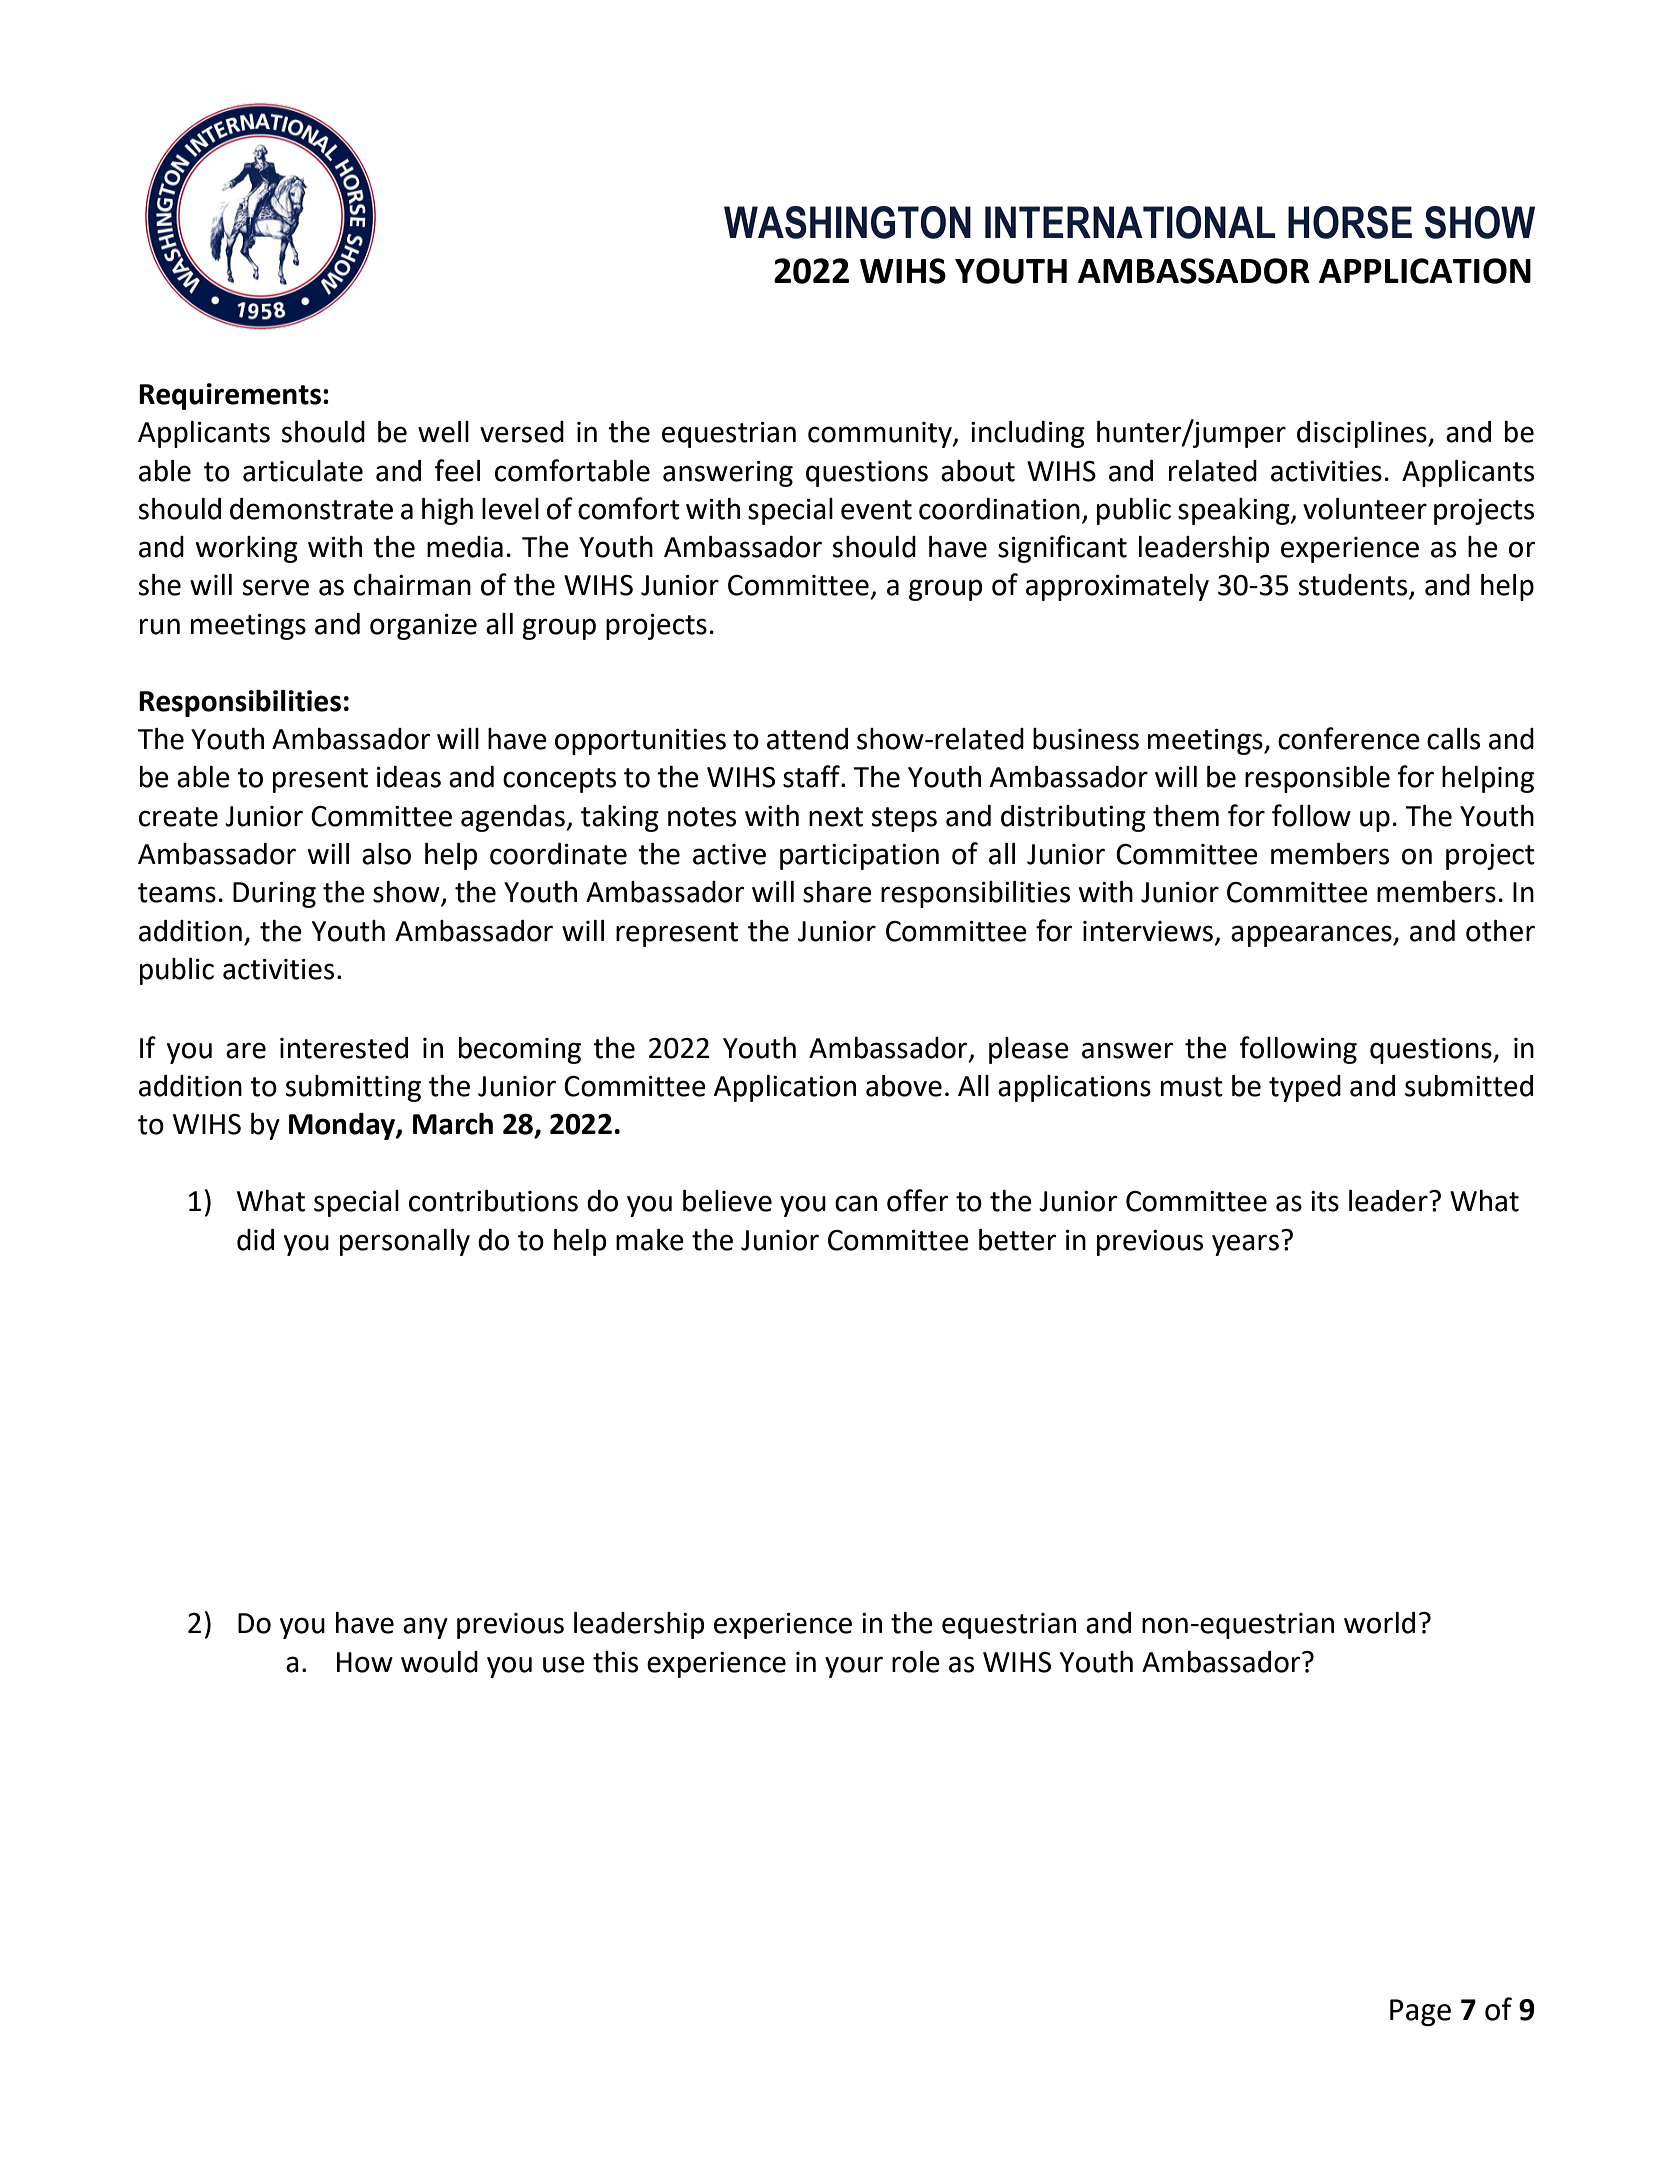 The height and width of the screenshot is (2165, 1673). I want to click on Page, so click(1420, 2012).
